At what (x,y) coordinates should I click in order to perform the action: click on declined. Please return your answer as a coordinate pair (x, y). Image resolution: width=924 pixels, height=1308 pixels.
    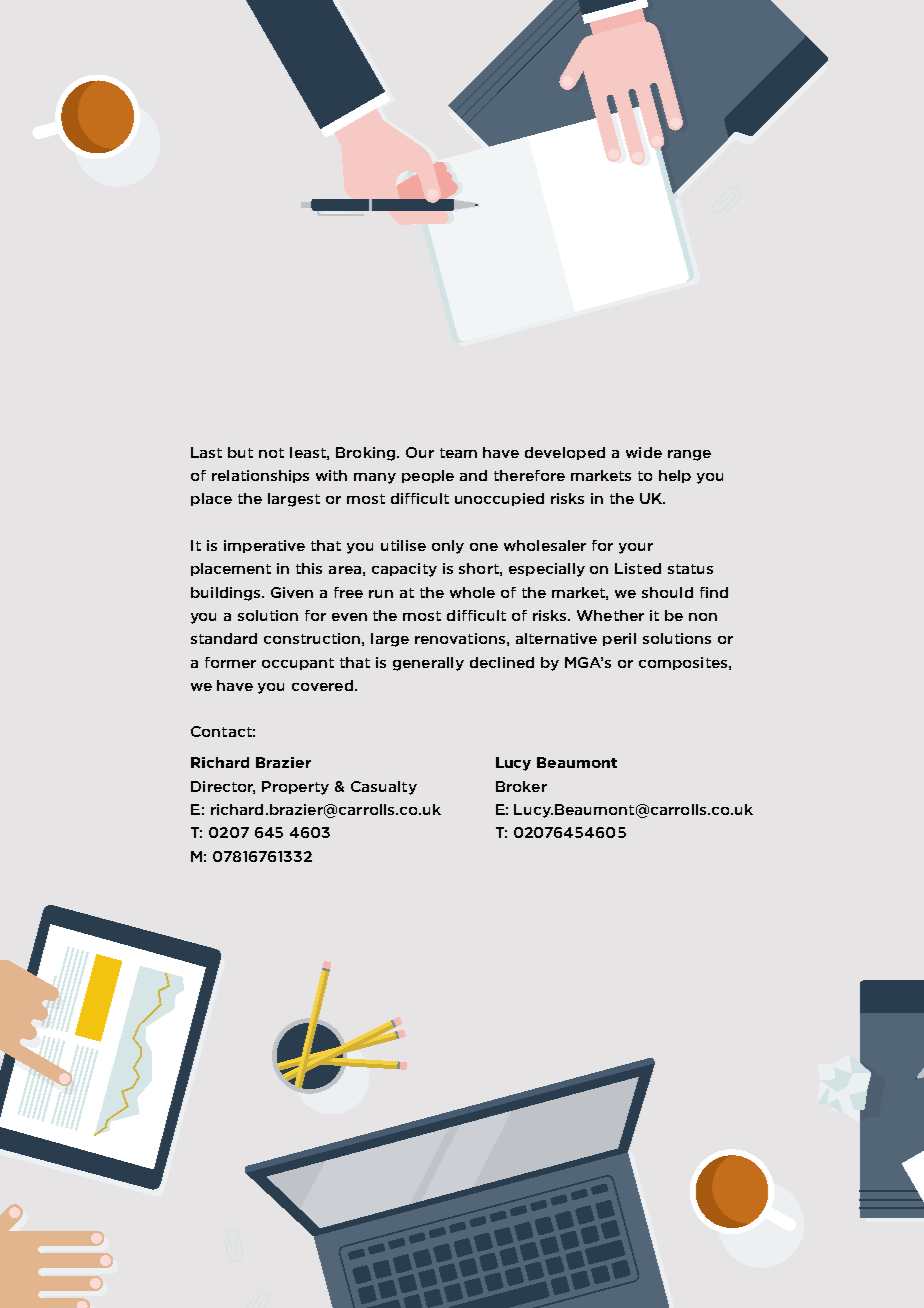
    Looking at the image, I should click on (502, 662).
